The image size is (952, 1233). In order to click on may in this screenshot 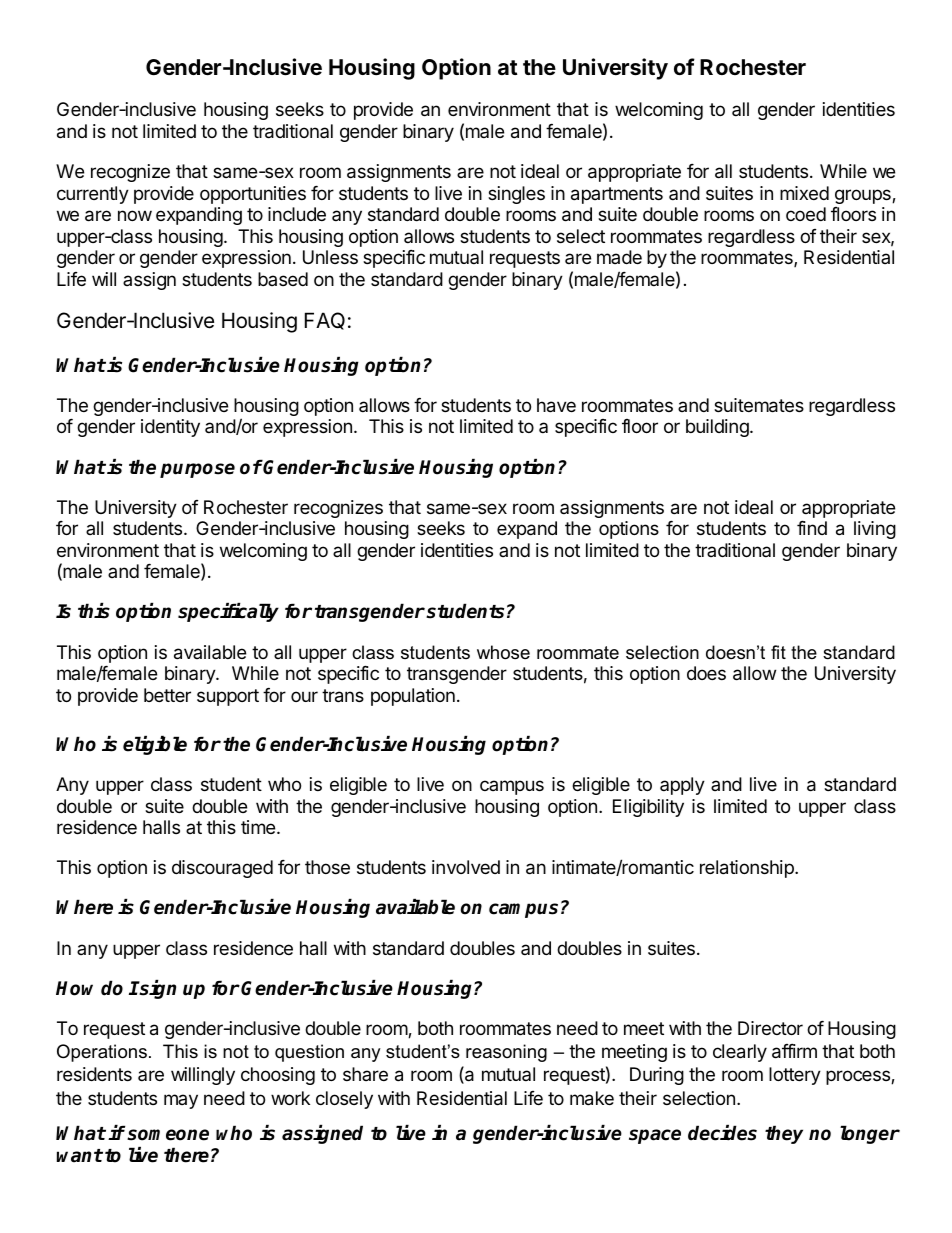, I will do `click(181, 1101)`.
